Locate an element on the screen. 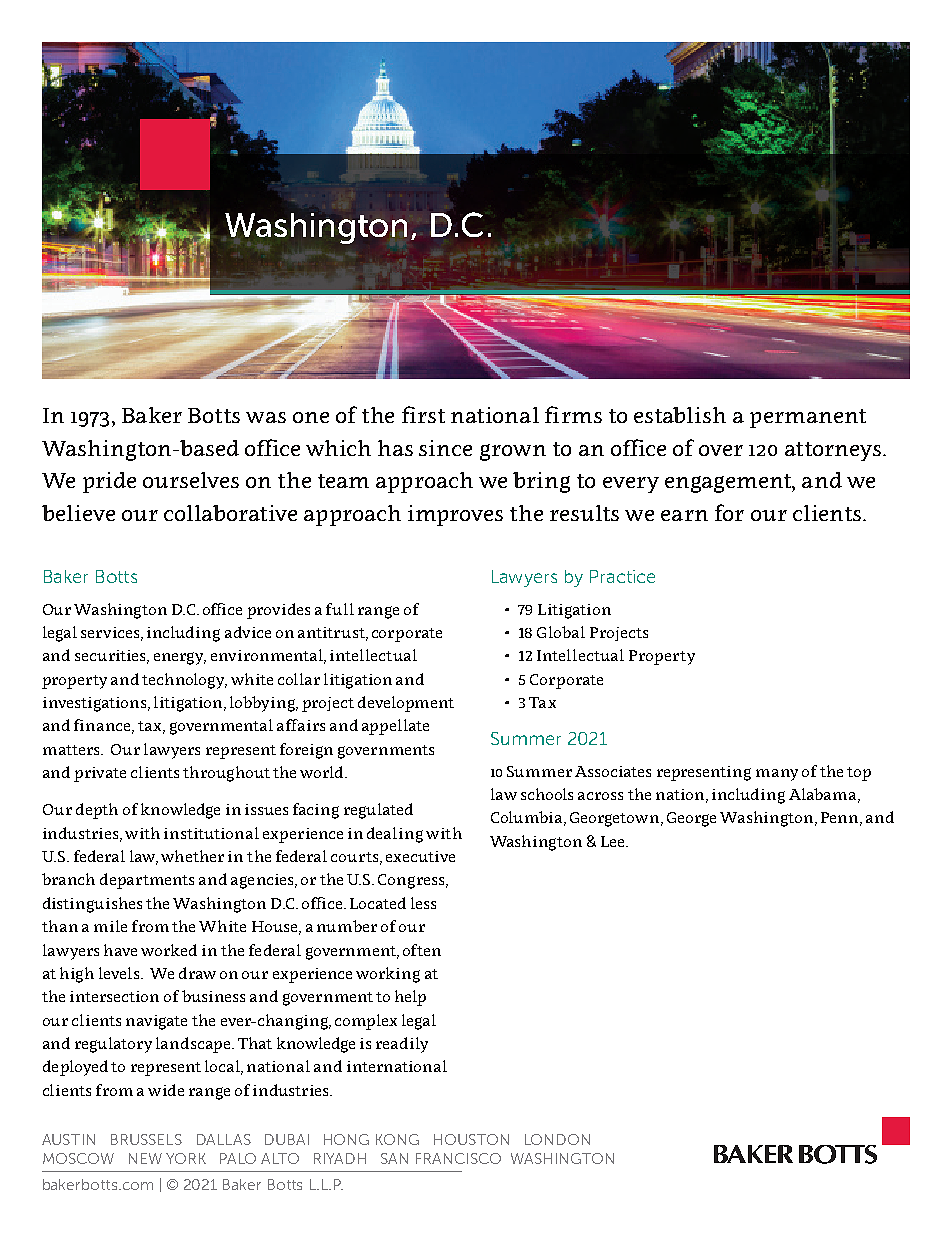  permanent is located at coordinates (808, 418).
